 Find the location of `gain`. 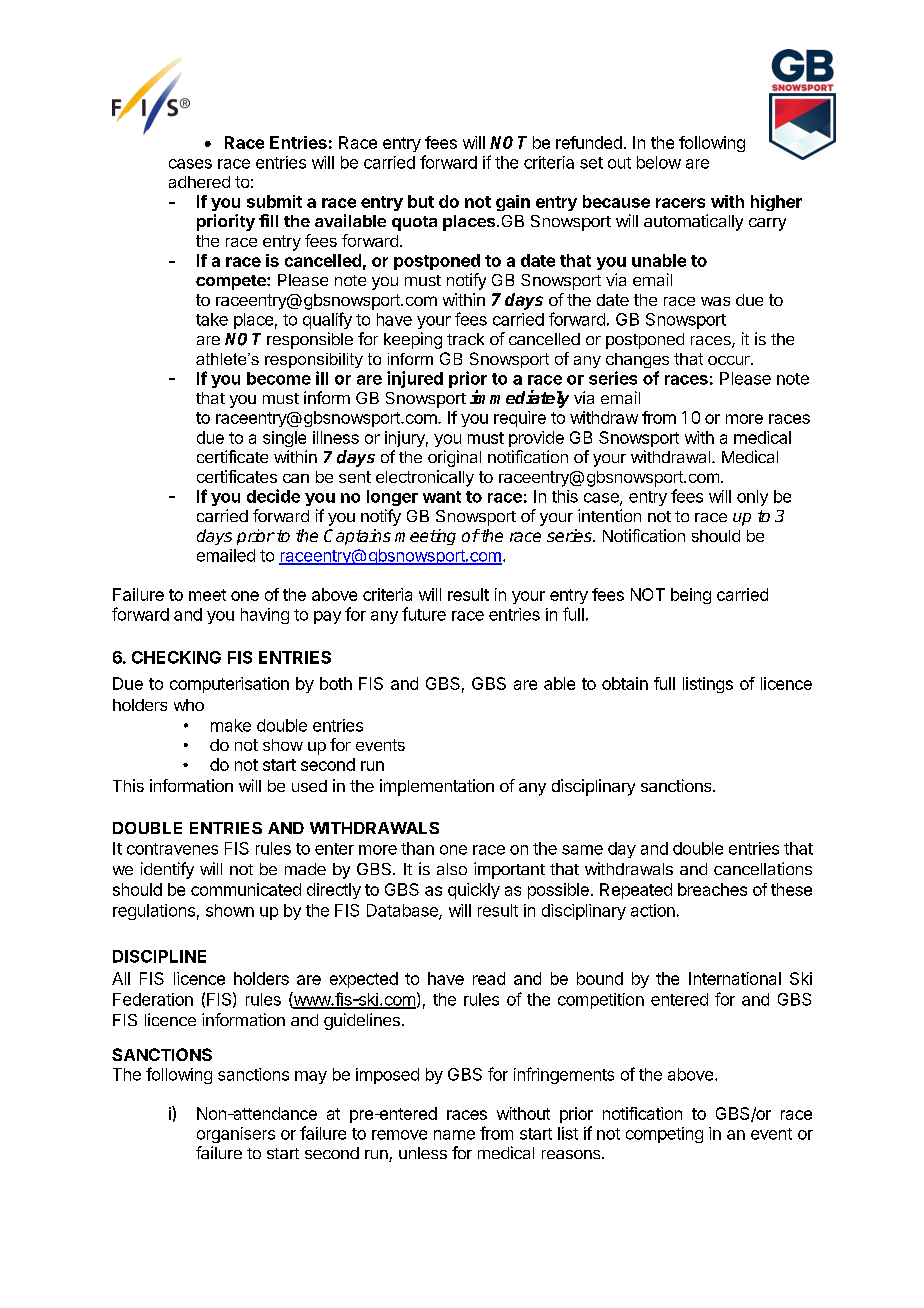

gain is located at coordinates (513, 203).
